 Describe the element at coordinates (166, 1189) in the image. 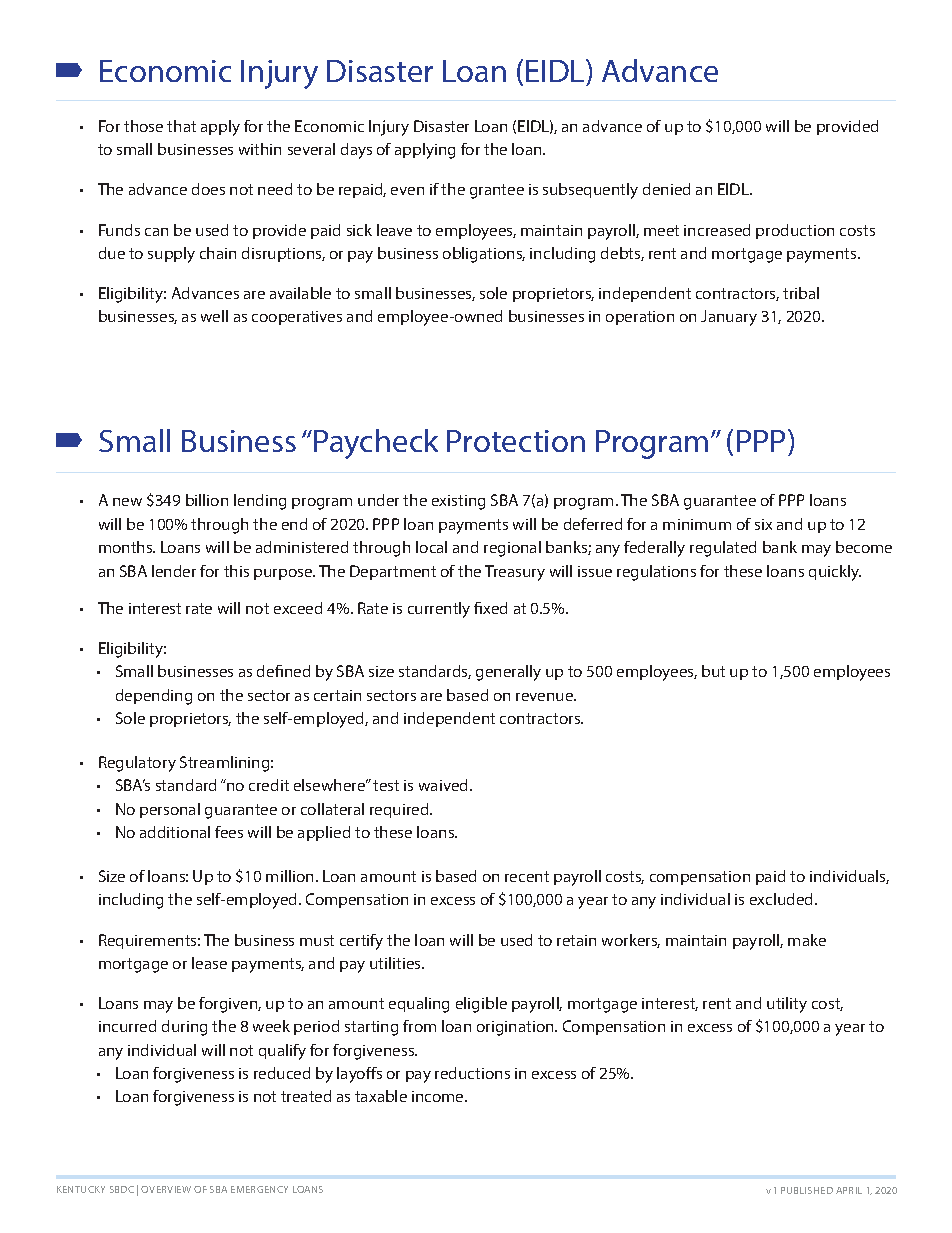

I see `OVERVIEW` at that location.
